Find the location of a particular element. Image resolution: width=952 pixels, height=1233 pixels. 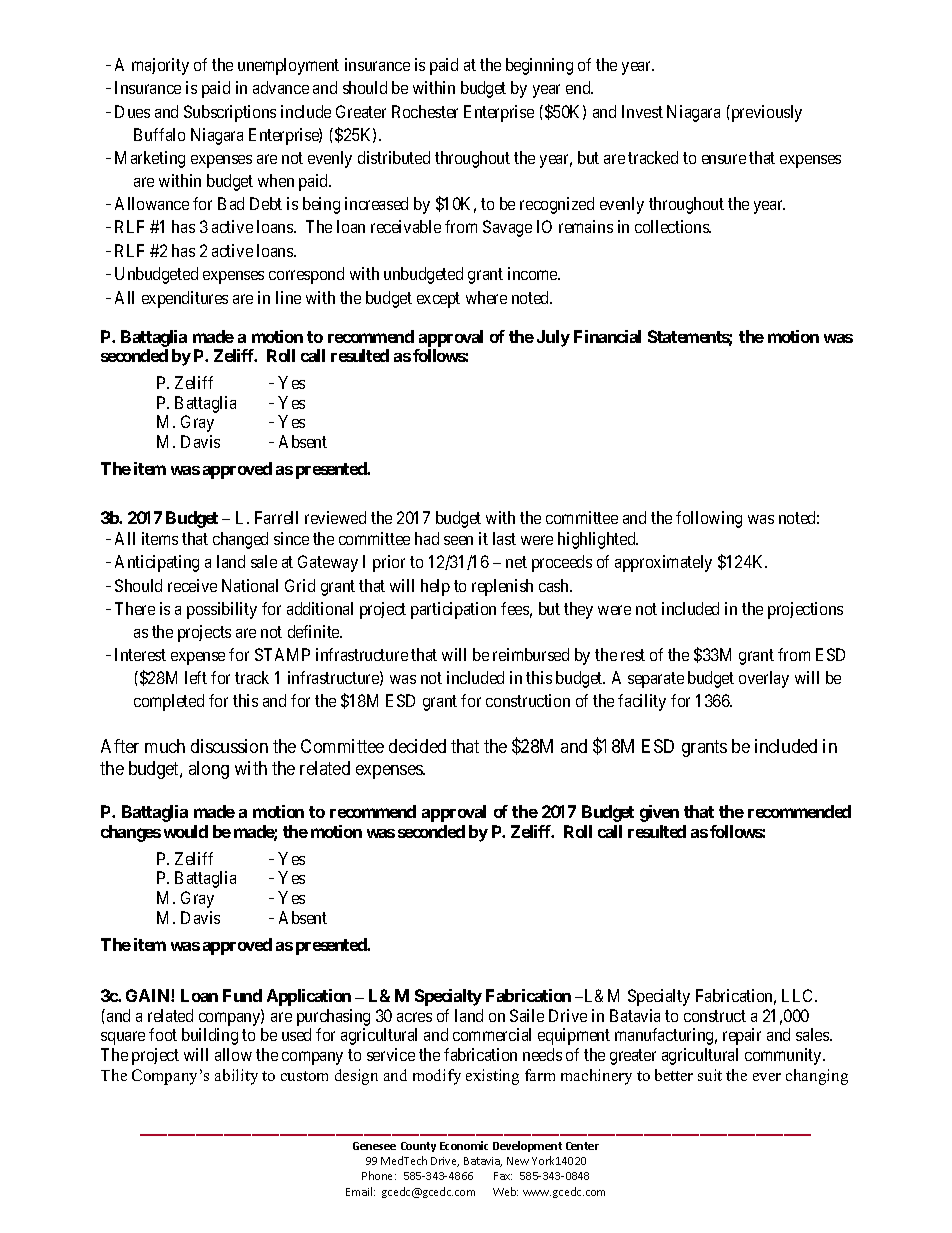

Subscriptions is located at coordinates (230, 113).
